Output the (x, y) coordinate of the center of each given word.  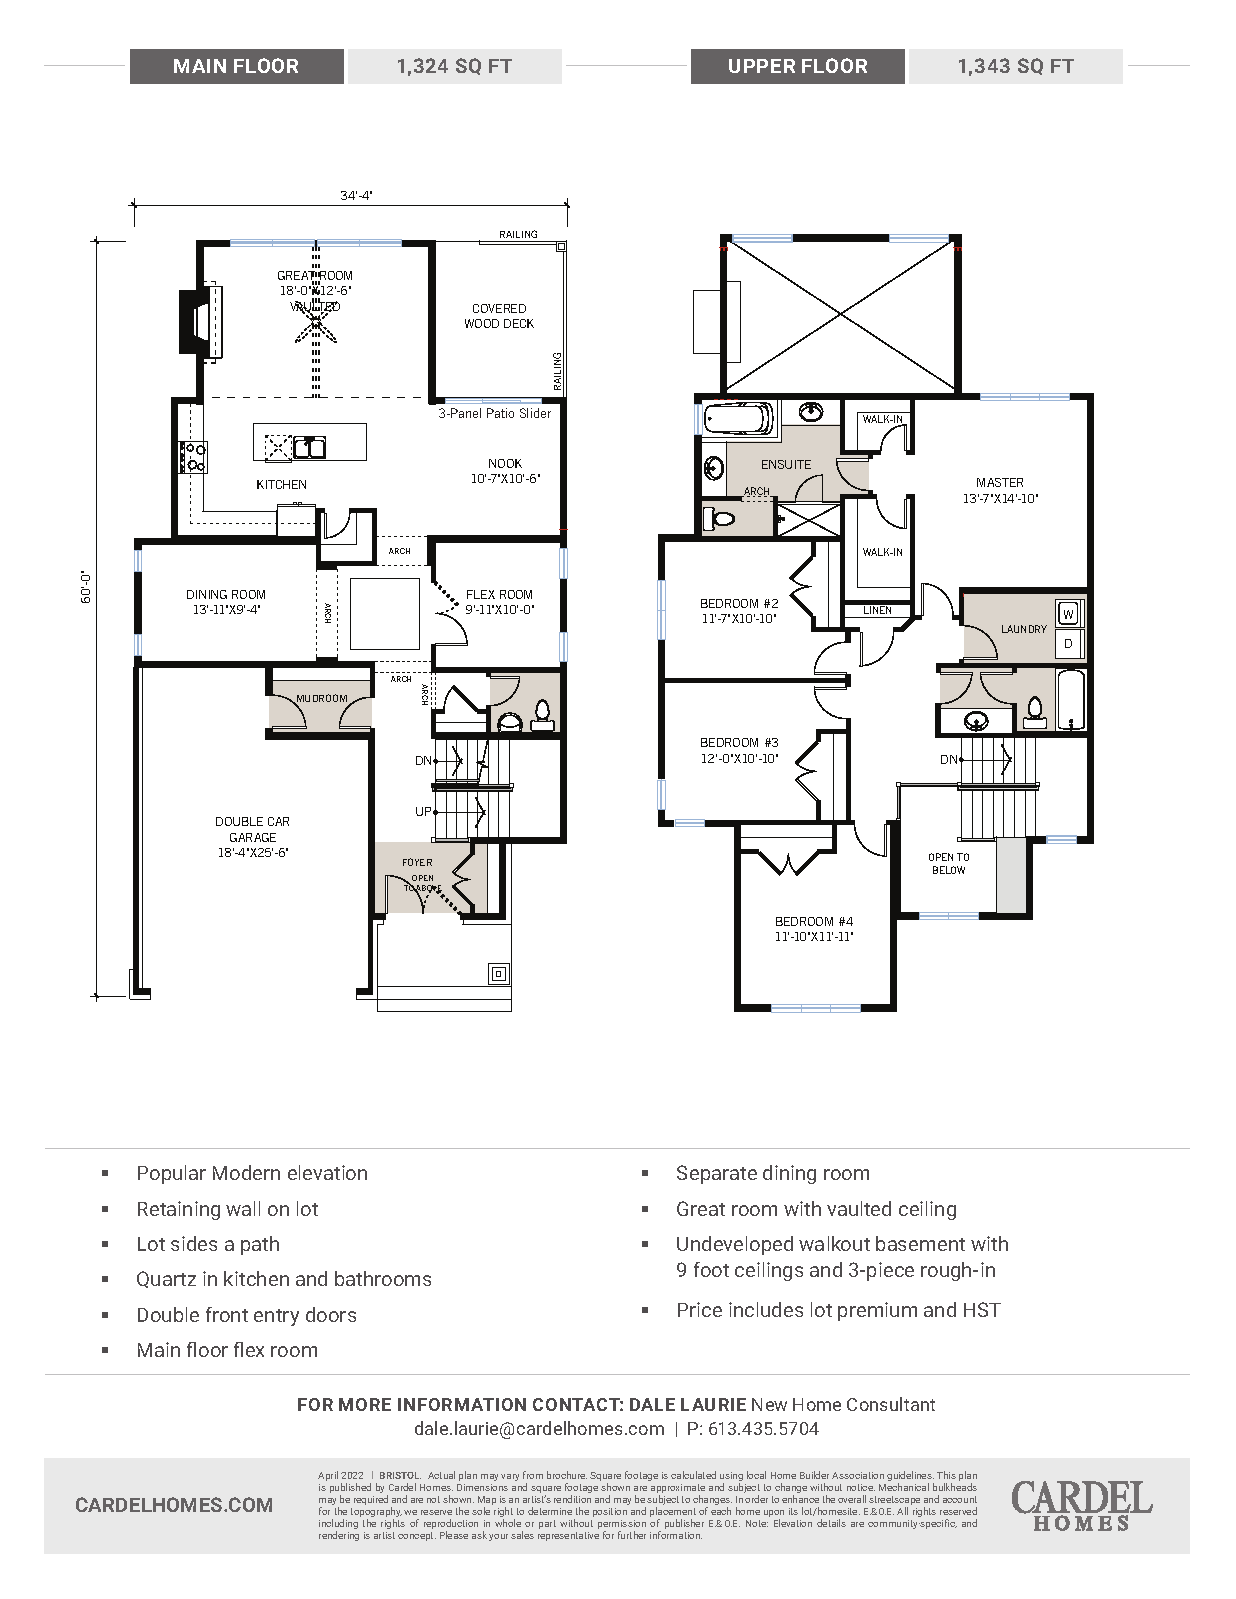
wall (243, 1208)
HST (982, 1309)
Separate (717, 1174)
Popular (172, 1174)
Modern (246, 1172)
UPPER (762, 66)
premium (877, 1311)
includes (766, 1309)
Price (700, 1309)
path (260, 1245)
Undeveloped (735, 1245)
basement (920, 1243)
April (328, 1476)
